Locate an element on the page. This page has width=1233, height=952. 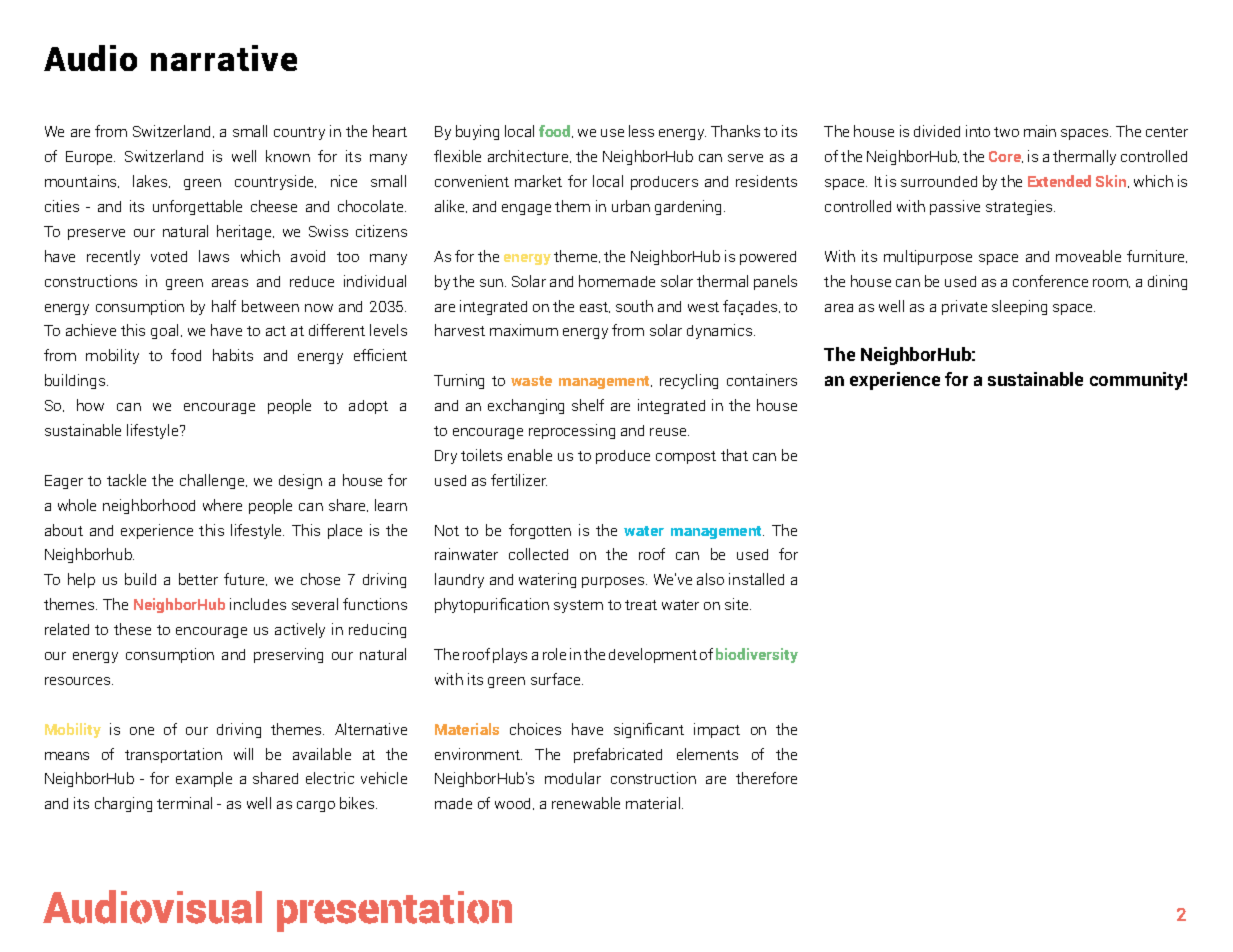
that is located at coordinates (734, 455).
